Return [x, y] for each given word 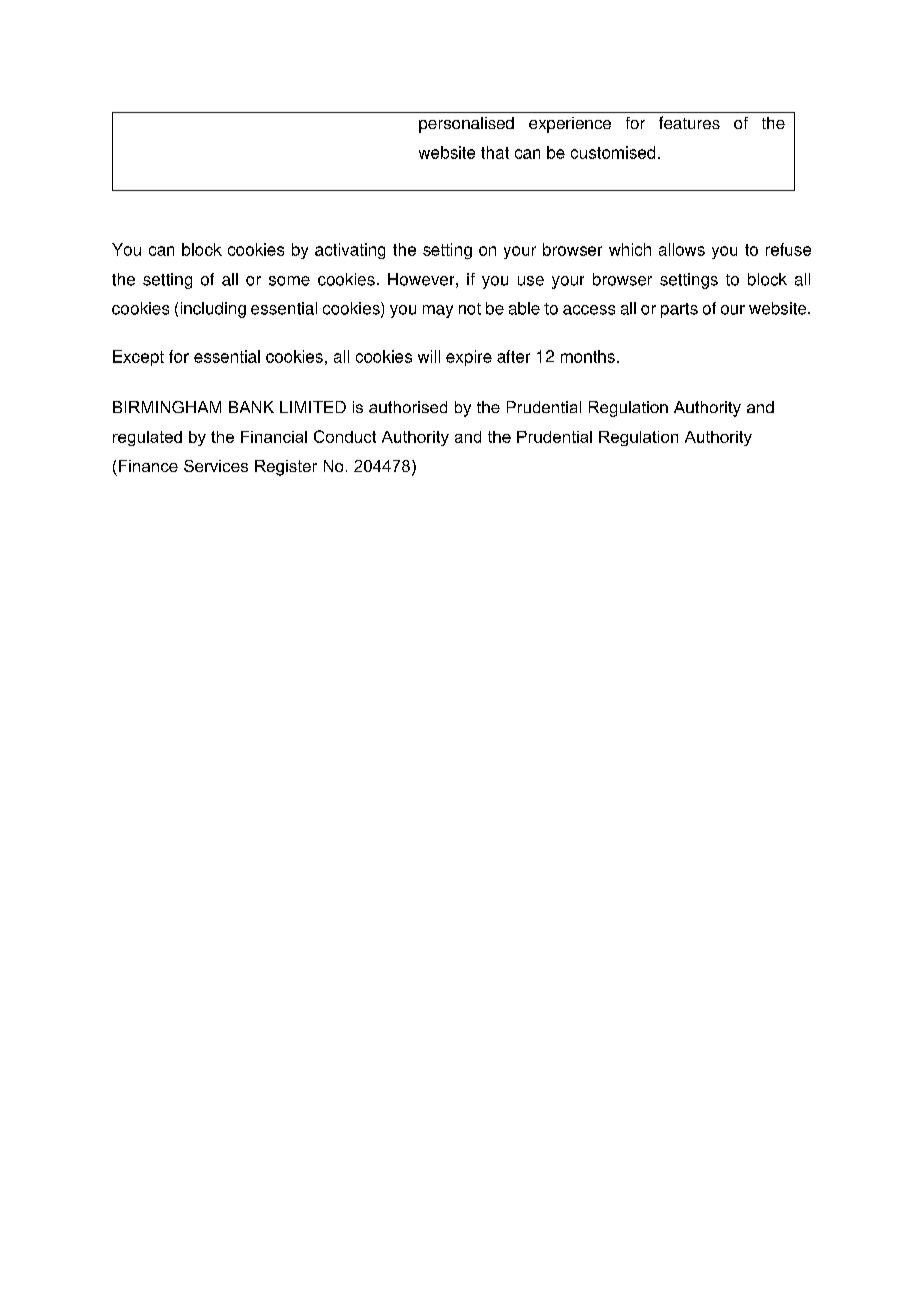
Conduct [345, 436]
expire [469, 358]
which [630, 249]
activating [350, 251]
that [495, 152]
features [689, 122]
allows [682, 249]
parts [679, 310]
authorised [408, 407]
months [588, 356]
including [213, 310]
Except [138, 358]
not [470, 309]
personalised [466, 125]
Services [216, 466]
